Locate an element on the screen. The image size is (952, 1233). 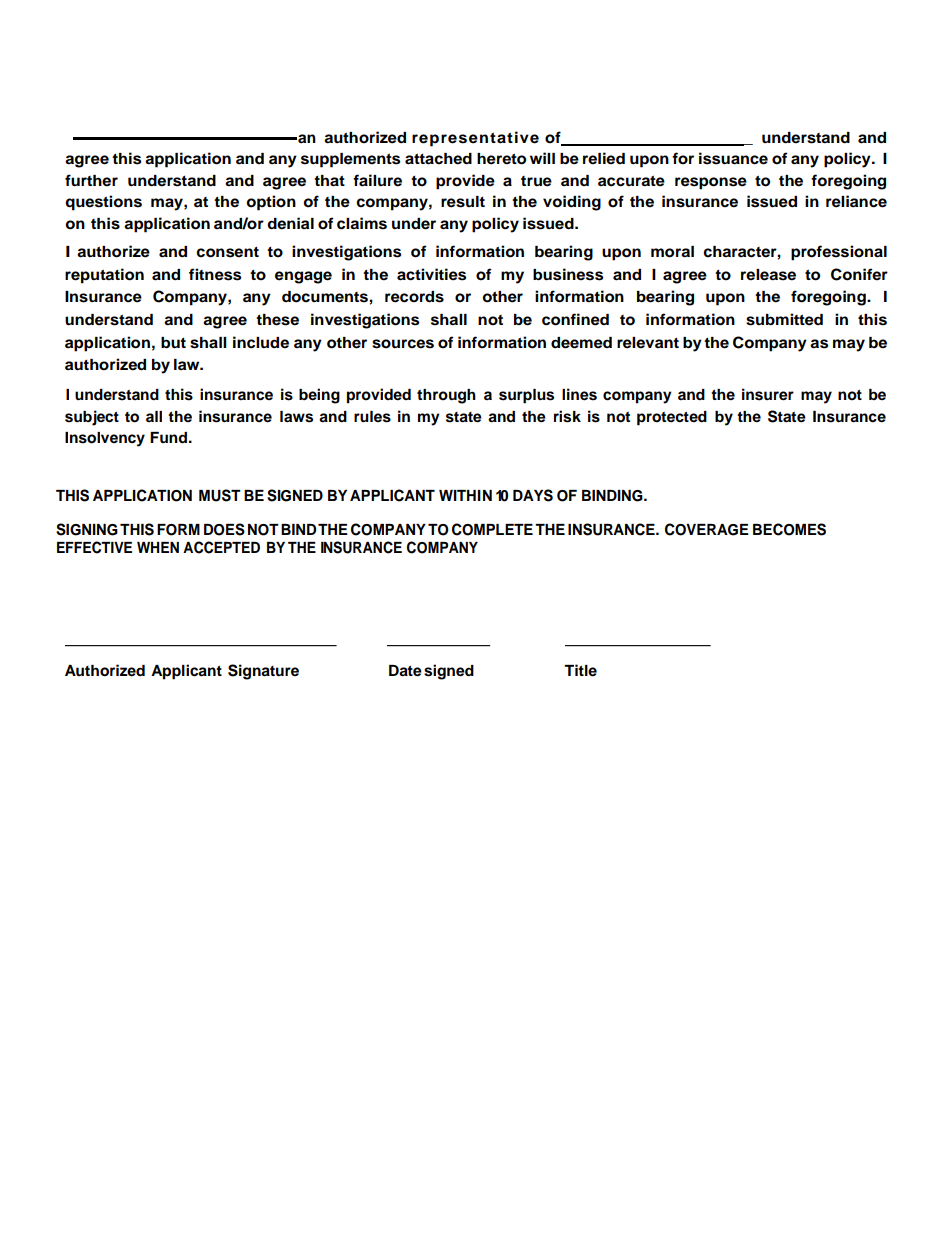
WITHIN is located at coordinates (465, 495).
